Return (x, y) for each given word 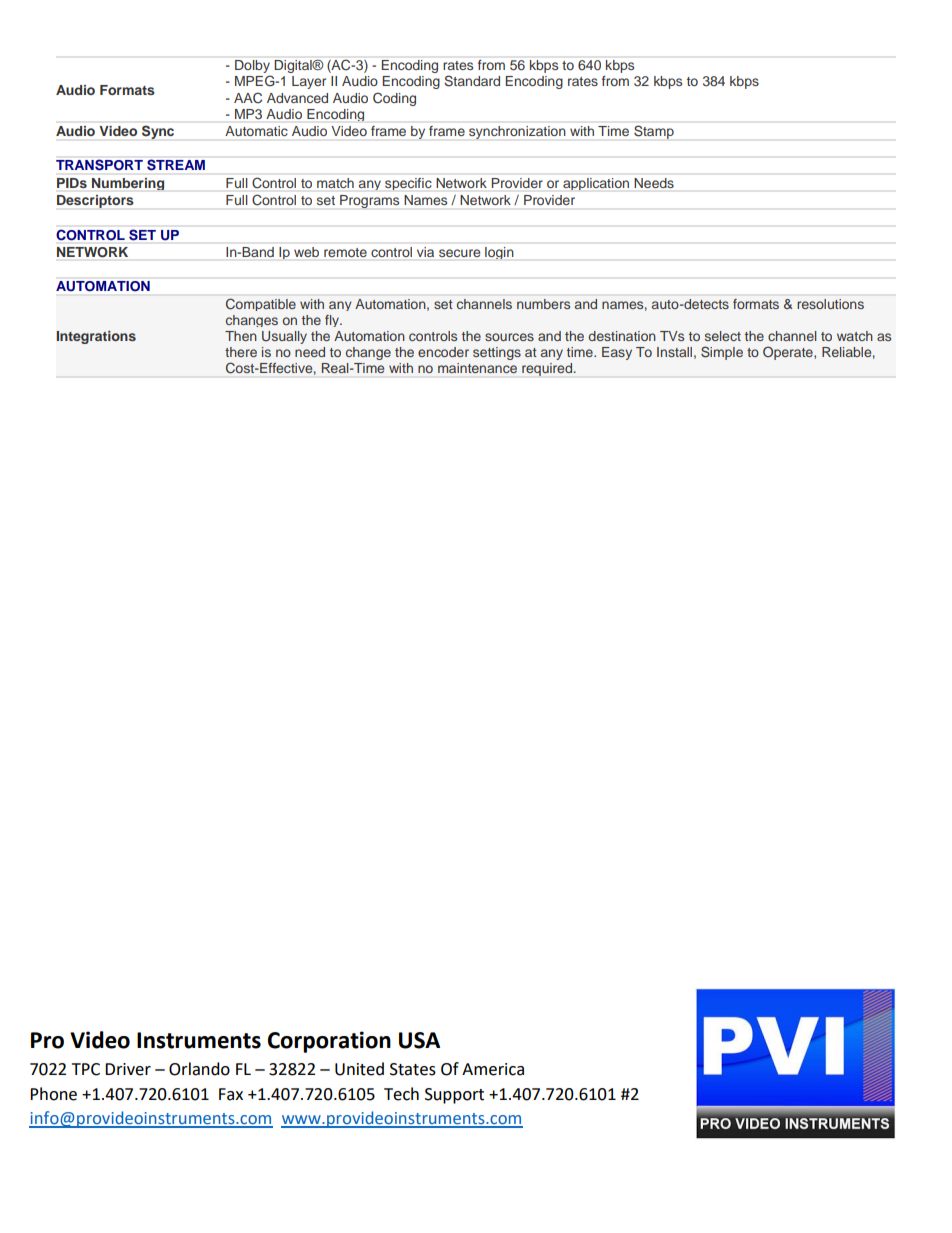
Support (454, 1096)
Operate (789, 353)
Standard (472, 81)
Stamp (654, 132)
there (241, 352)
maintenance (477, 368)
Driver (128, 1069)
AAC (248, 98)
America (493, 1069)
